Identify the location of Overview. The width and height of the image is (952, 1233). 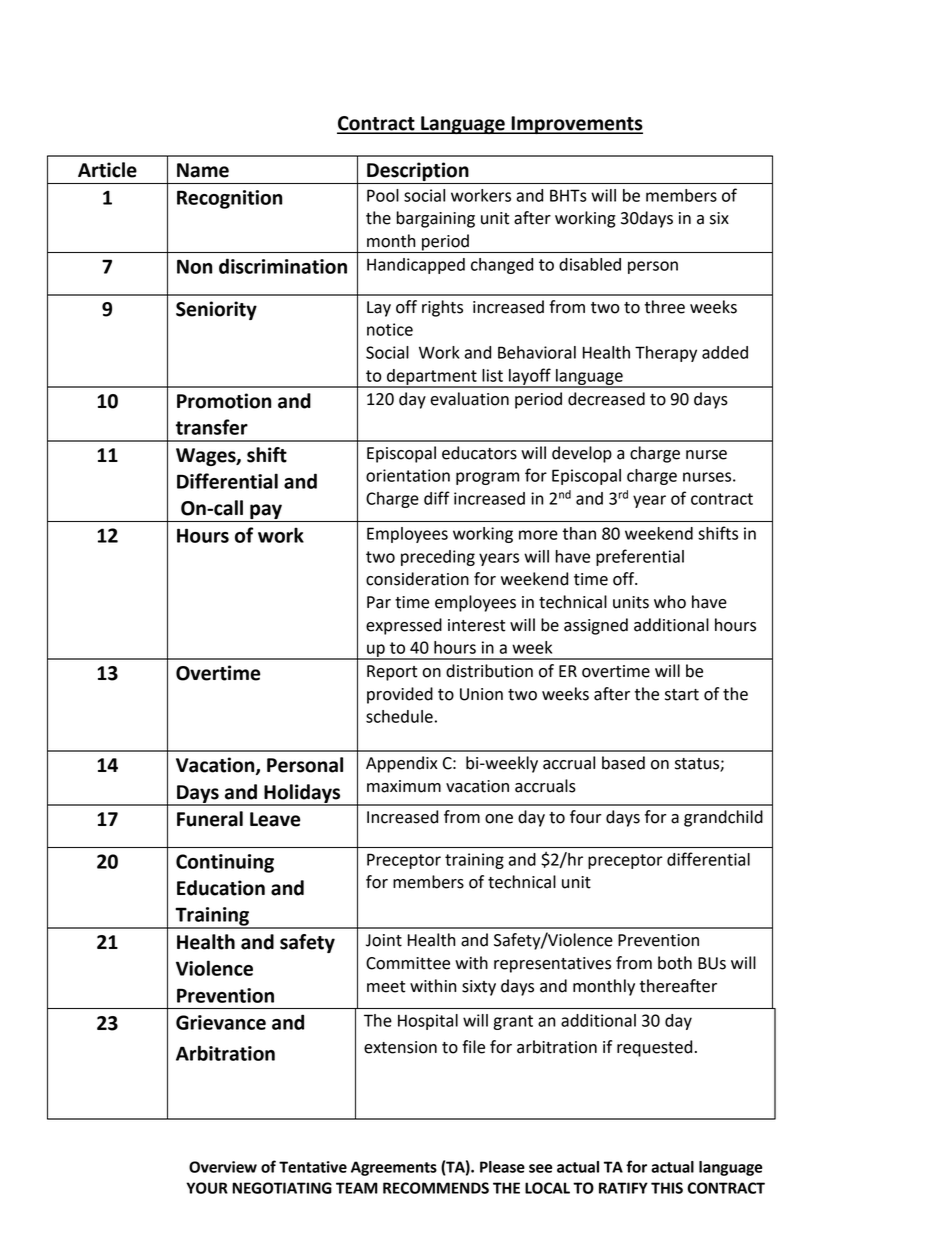
(223, 1167).
